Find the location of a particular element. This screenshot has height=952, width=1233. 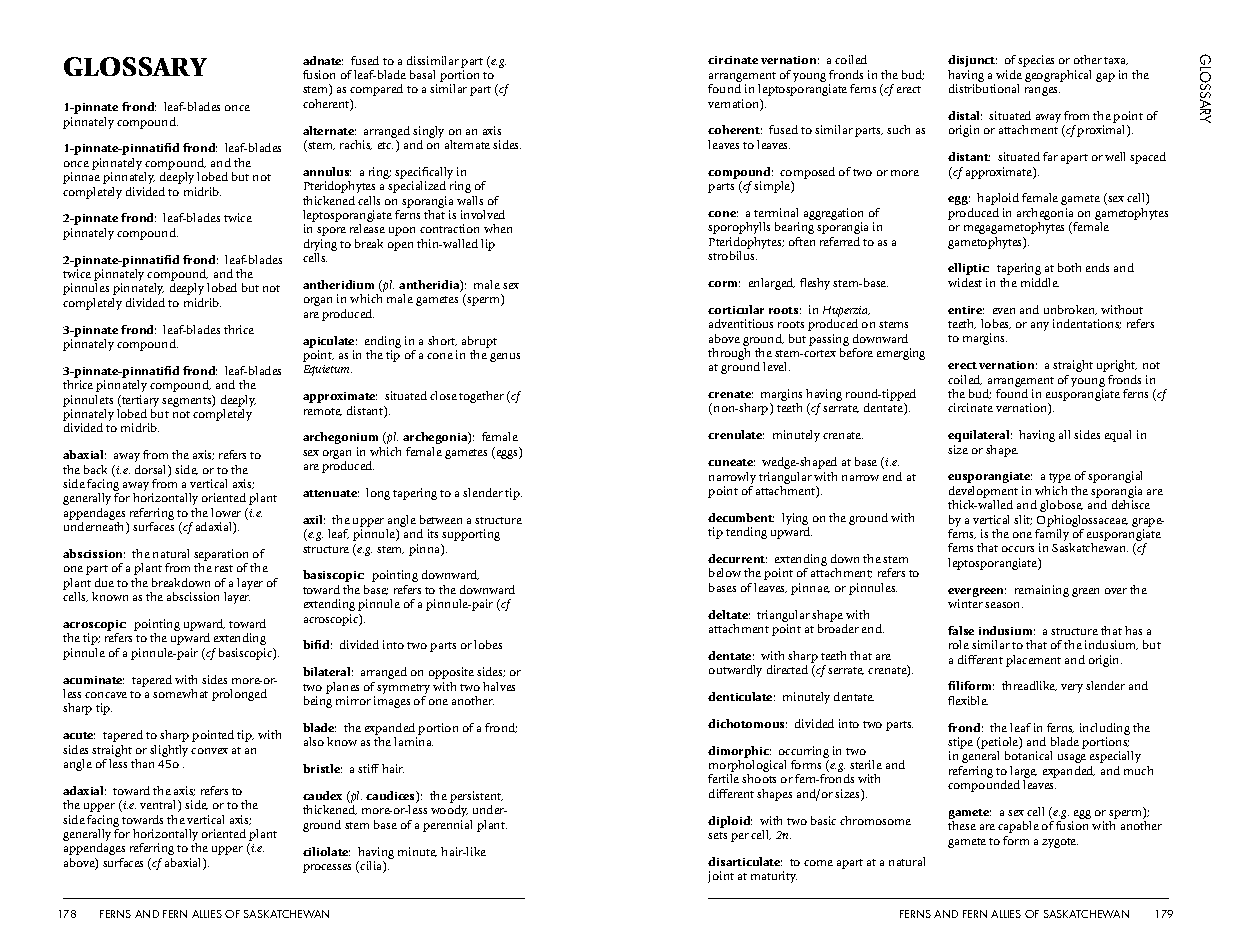

type is located at coordinates (1060, 478).
